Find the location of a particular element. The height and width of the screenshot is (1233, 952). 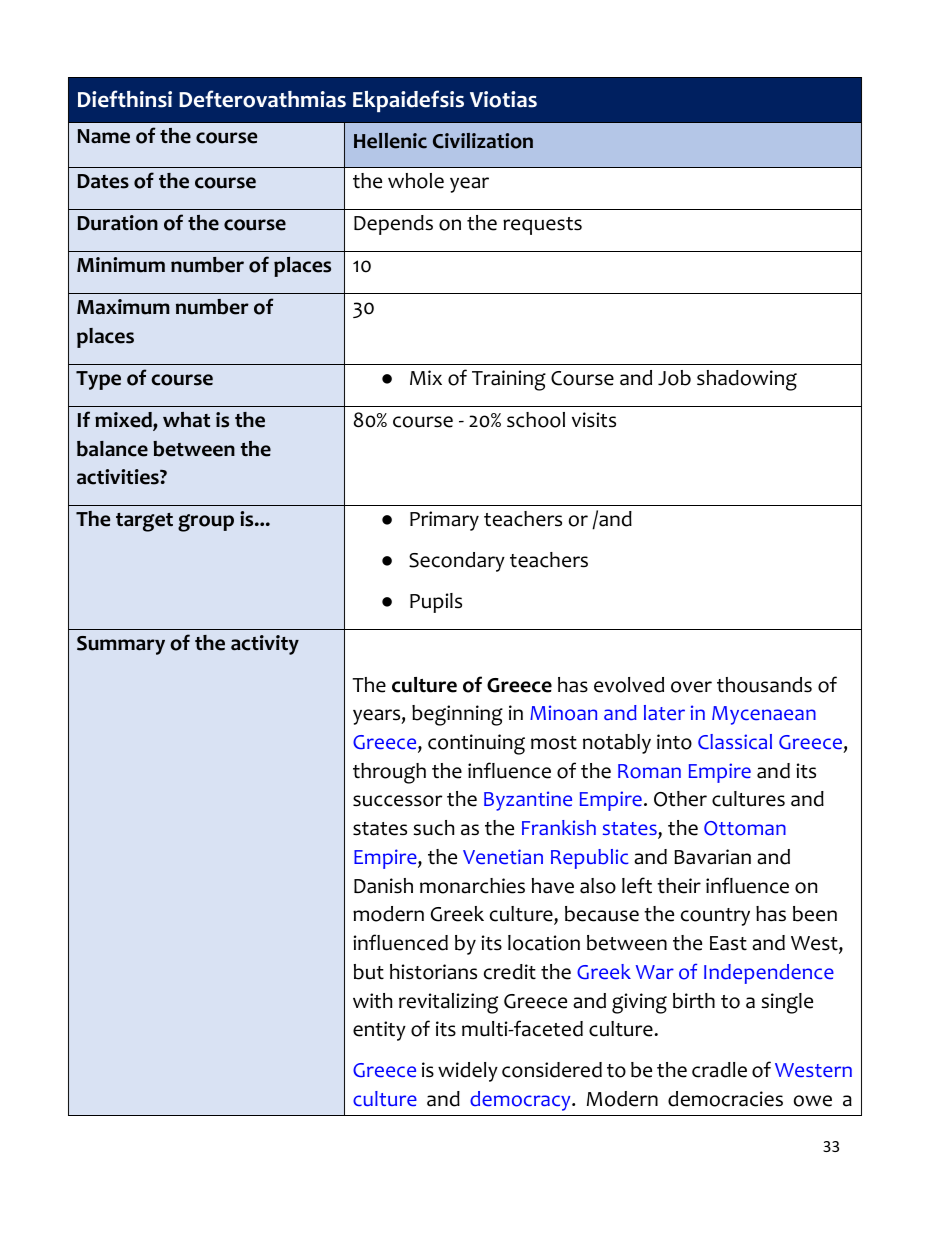

widely is located at coordinates (468, 1072).
